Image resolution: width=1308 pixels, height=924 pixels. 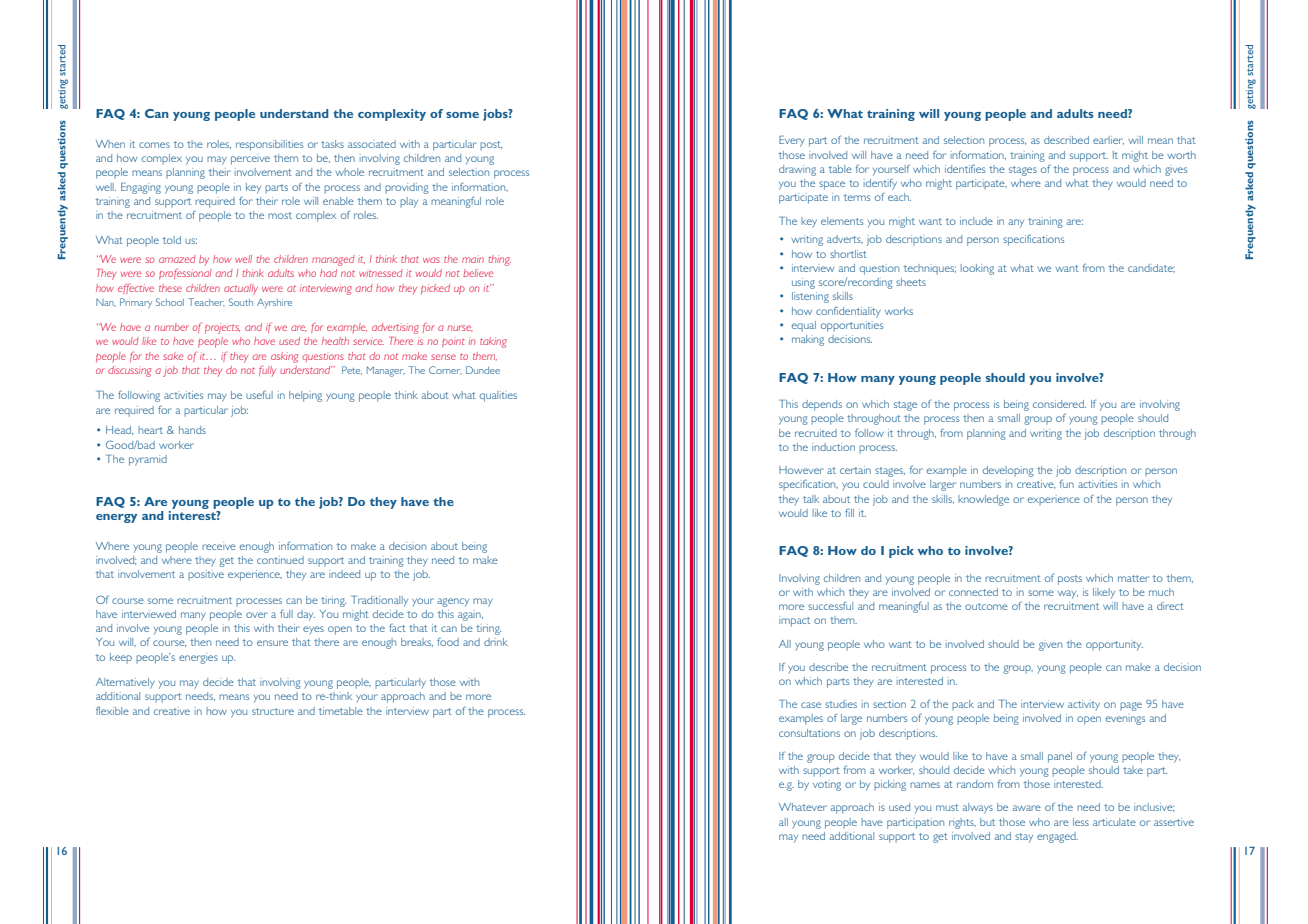 What do you see at coordinates (797, 170) in the screenshot?
I see `drawing` at bounding box center [797, 170].
